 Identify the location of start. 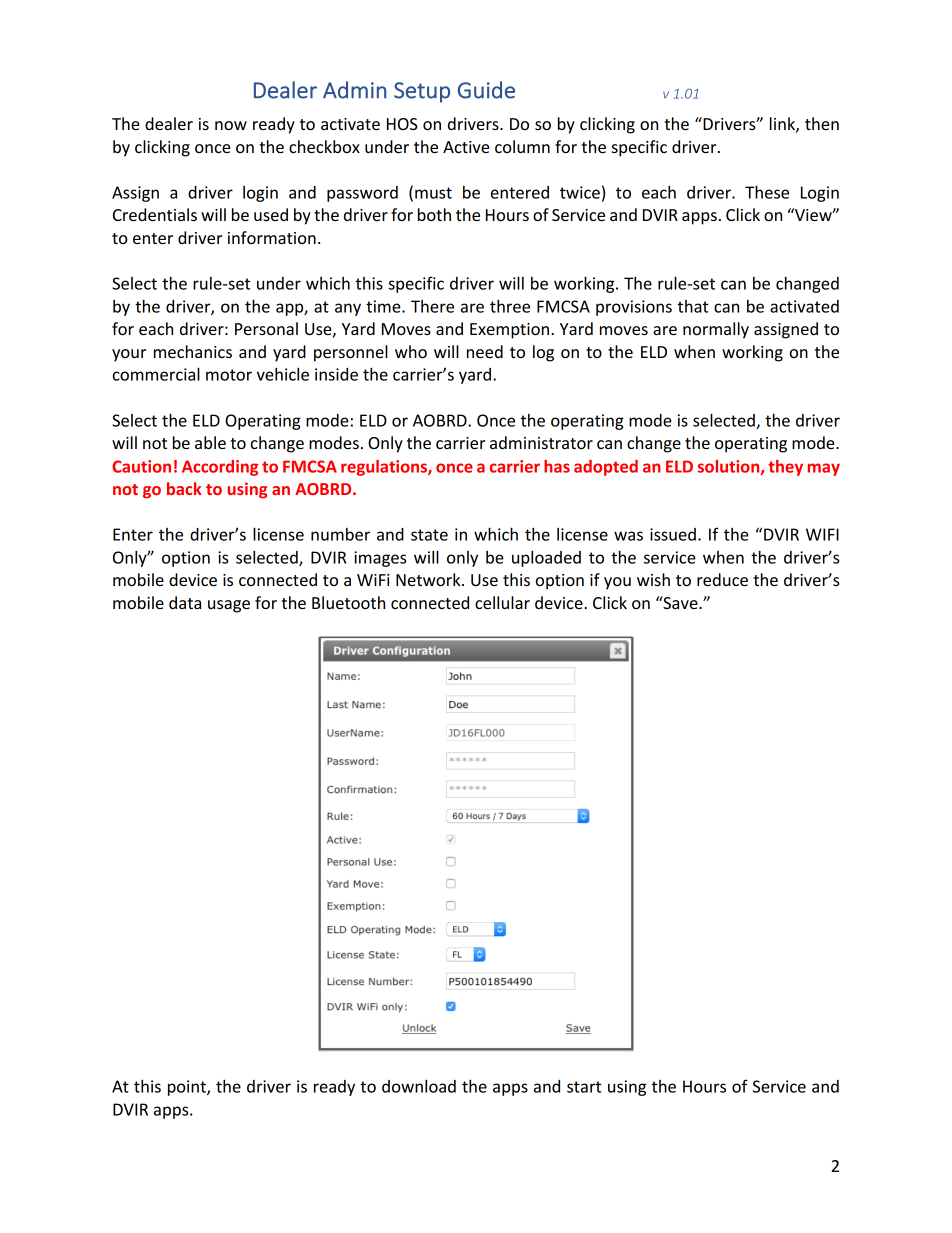
(584, 1087).
